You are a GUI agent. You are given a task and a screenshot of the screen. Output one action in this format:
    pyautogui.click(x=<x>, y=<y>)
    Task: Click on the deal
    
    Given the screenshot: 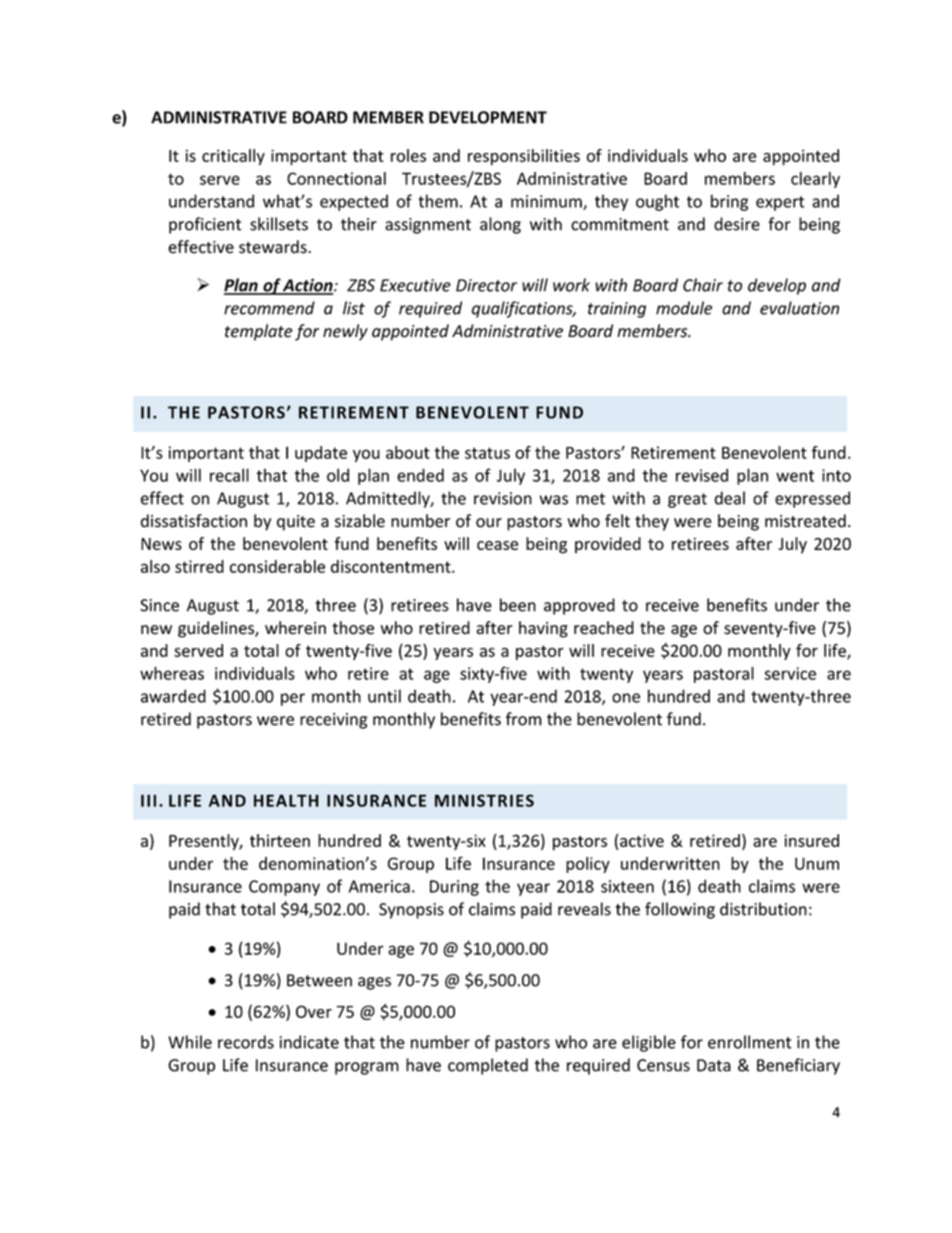 What is the action you would take?
    pyautogui.click(x=730, y=498)
